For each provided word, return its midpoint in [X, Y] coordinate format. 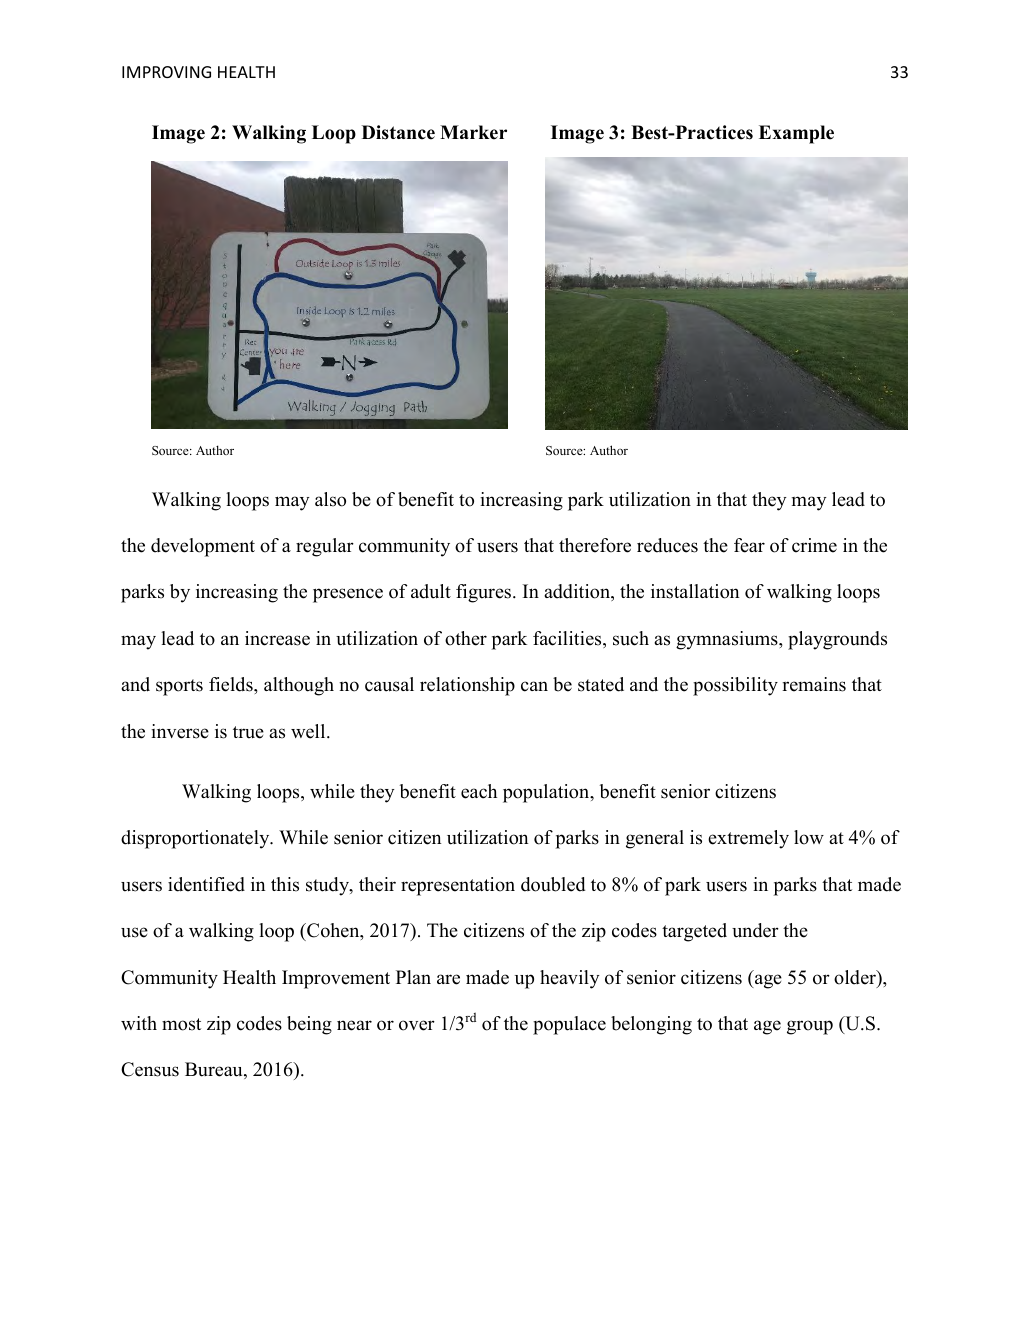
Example [796, 134]
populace [569, 1025]
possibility [735, 686]
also [330, 499]
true [248, 732]
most [181, 1024]
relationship [467, 686]
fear [749, 545]
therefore [595, 545]
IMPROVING [166, 72]
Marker [473, 132]
